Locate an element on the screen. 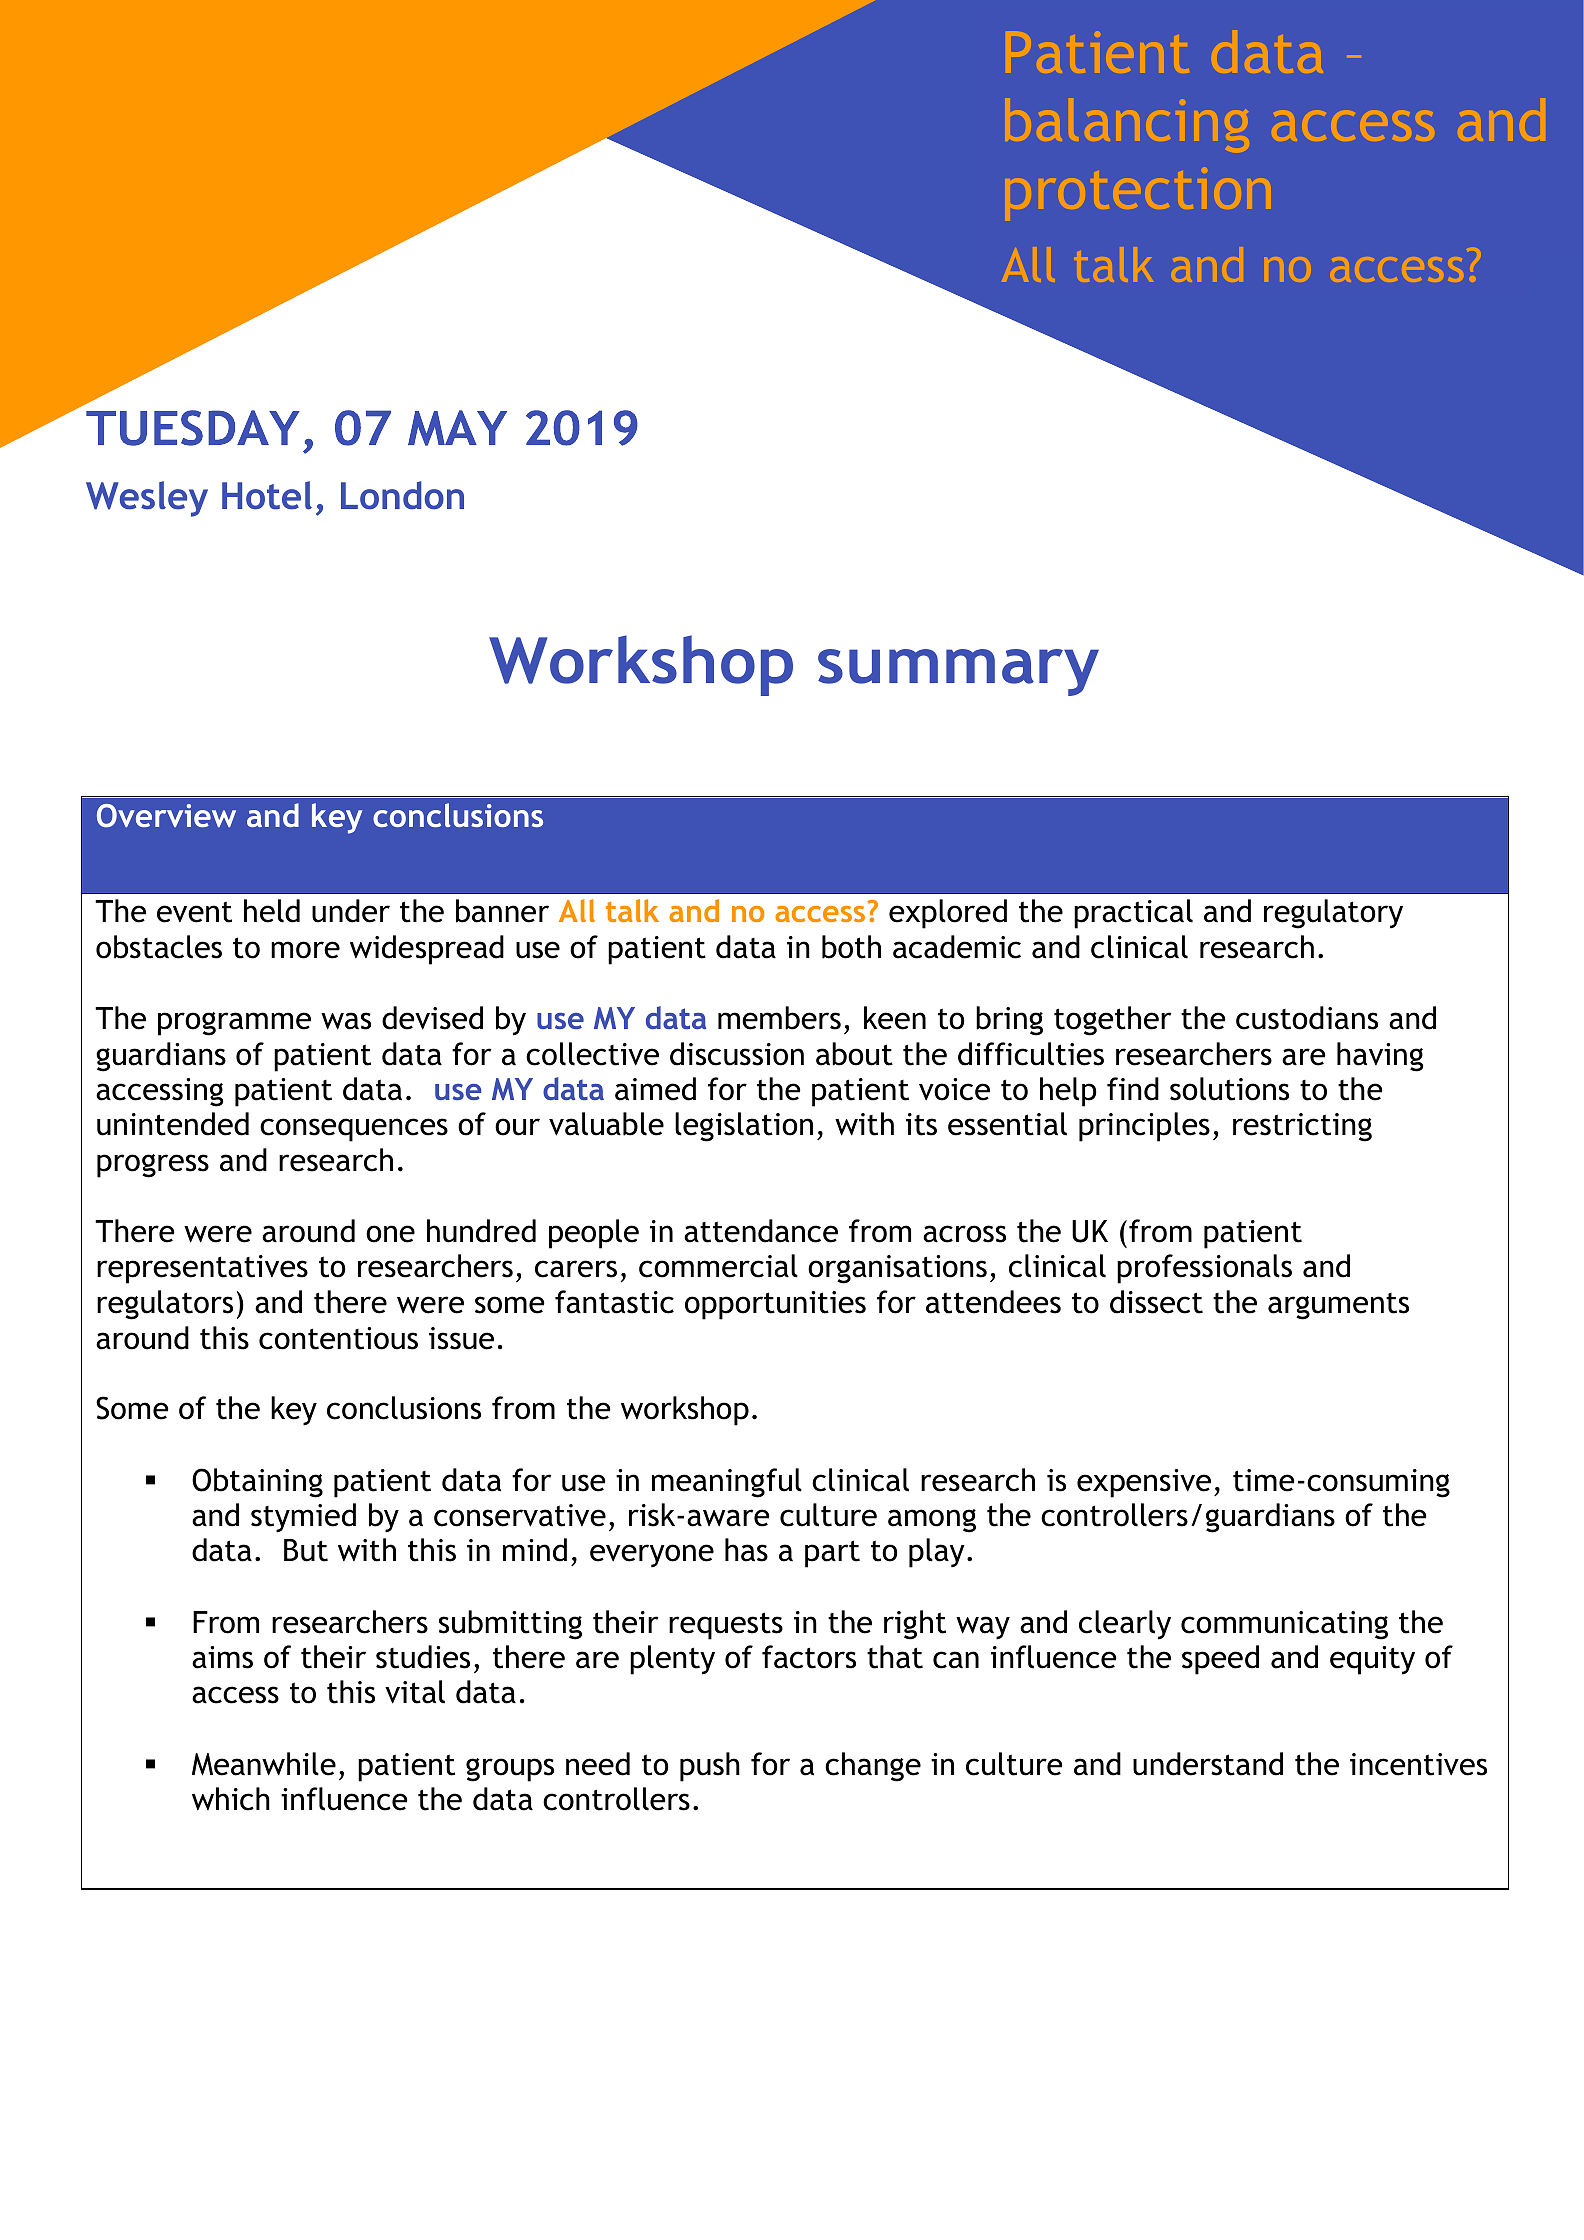 This screenshot has width=1584, height=2240. consequences is located at coordinates (354, 1130).
